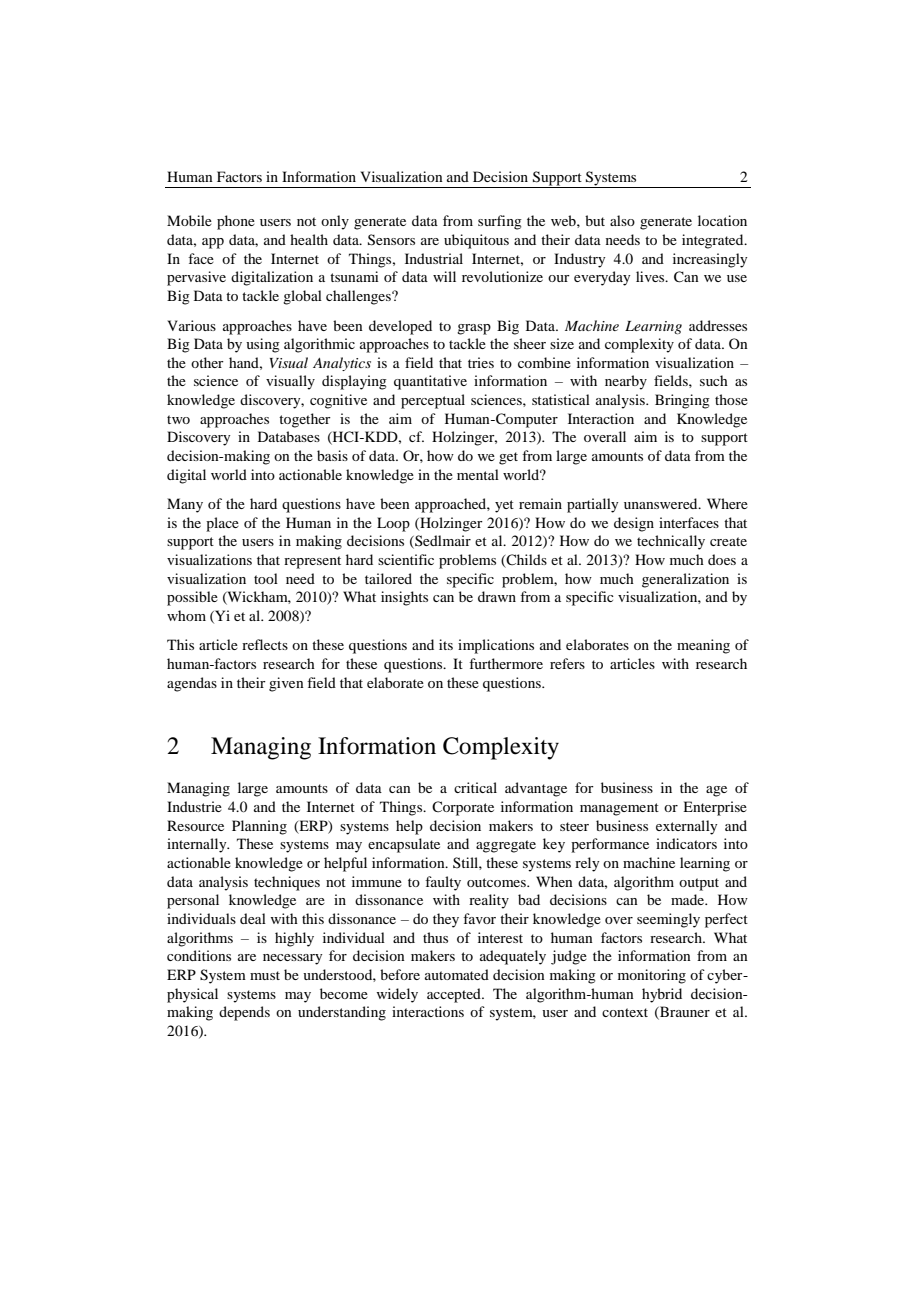 This image has width=924, height=1308. Describe the element at coordinates (651, 276) in the image. I see `lives` at that location.
